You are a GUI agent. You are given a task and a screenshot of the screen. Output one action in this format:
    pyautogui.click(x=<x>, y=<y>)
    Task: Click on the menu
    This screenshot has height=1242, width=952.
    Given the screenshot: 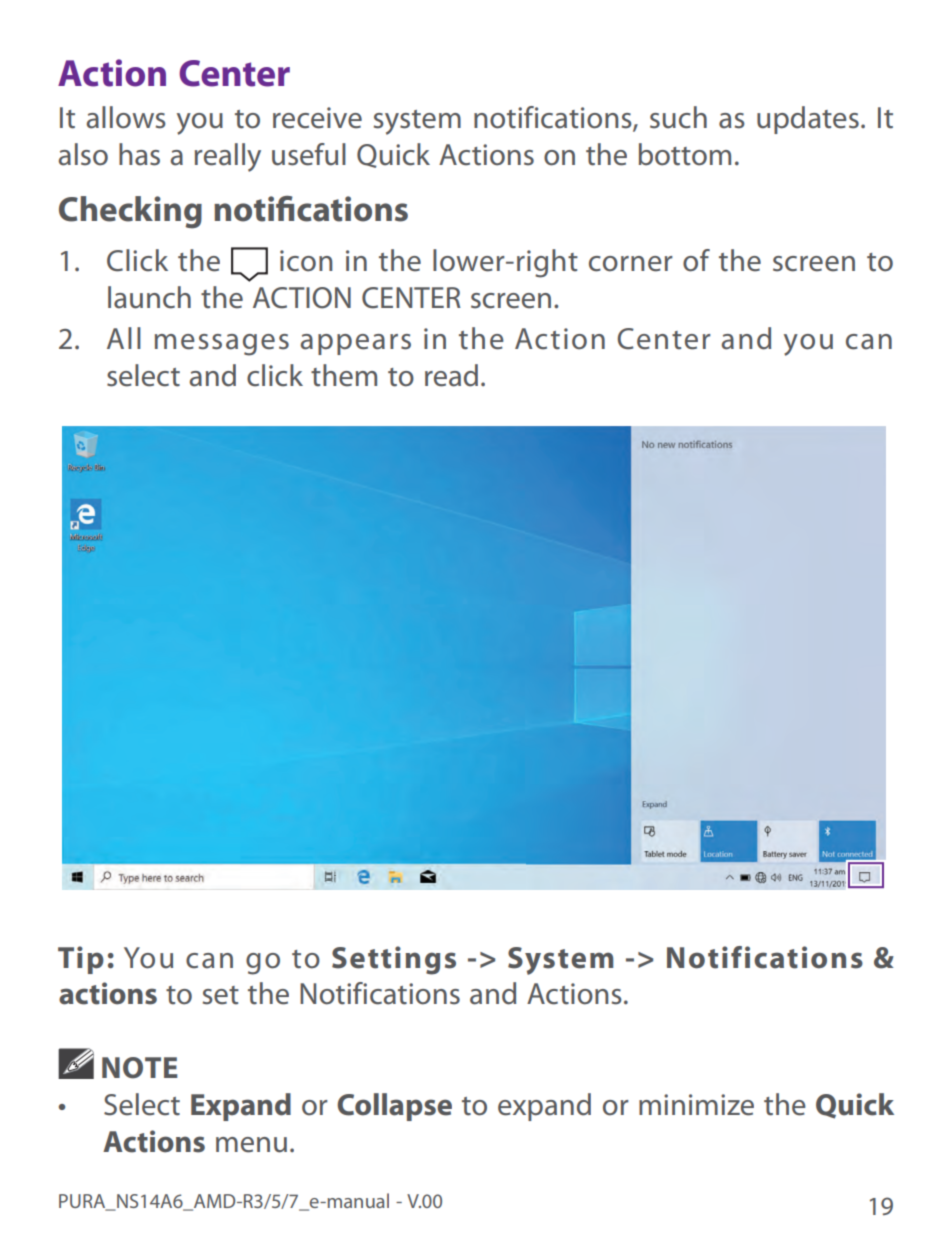 What is the action you would take?
    pyautogui.click(x=251, y=1145)
